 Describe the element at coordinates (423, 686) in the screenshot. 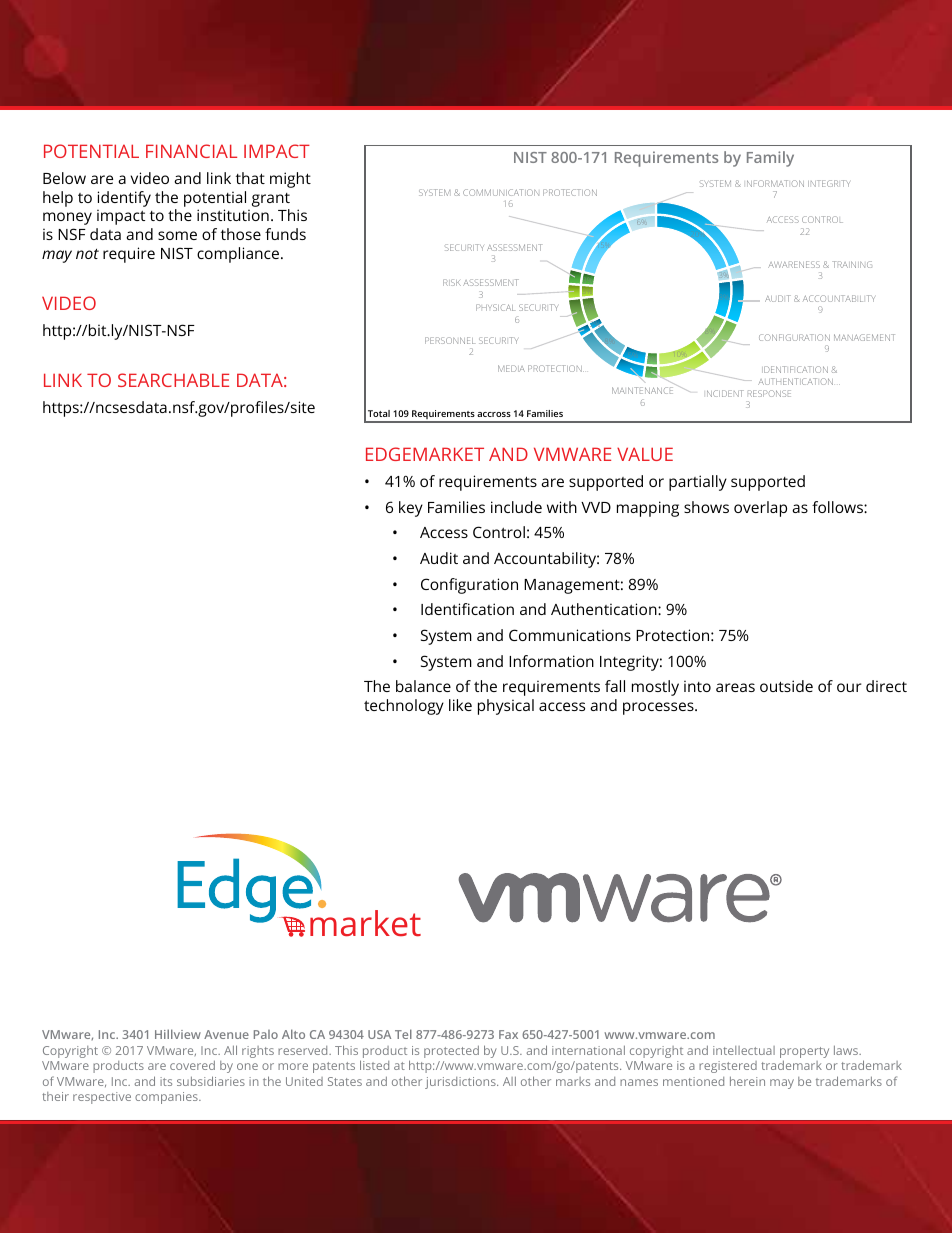

I see `balance` at that location.
